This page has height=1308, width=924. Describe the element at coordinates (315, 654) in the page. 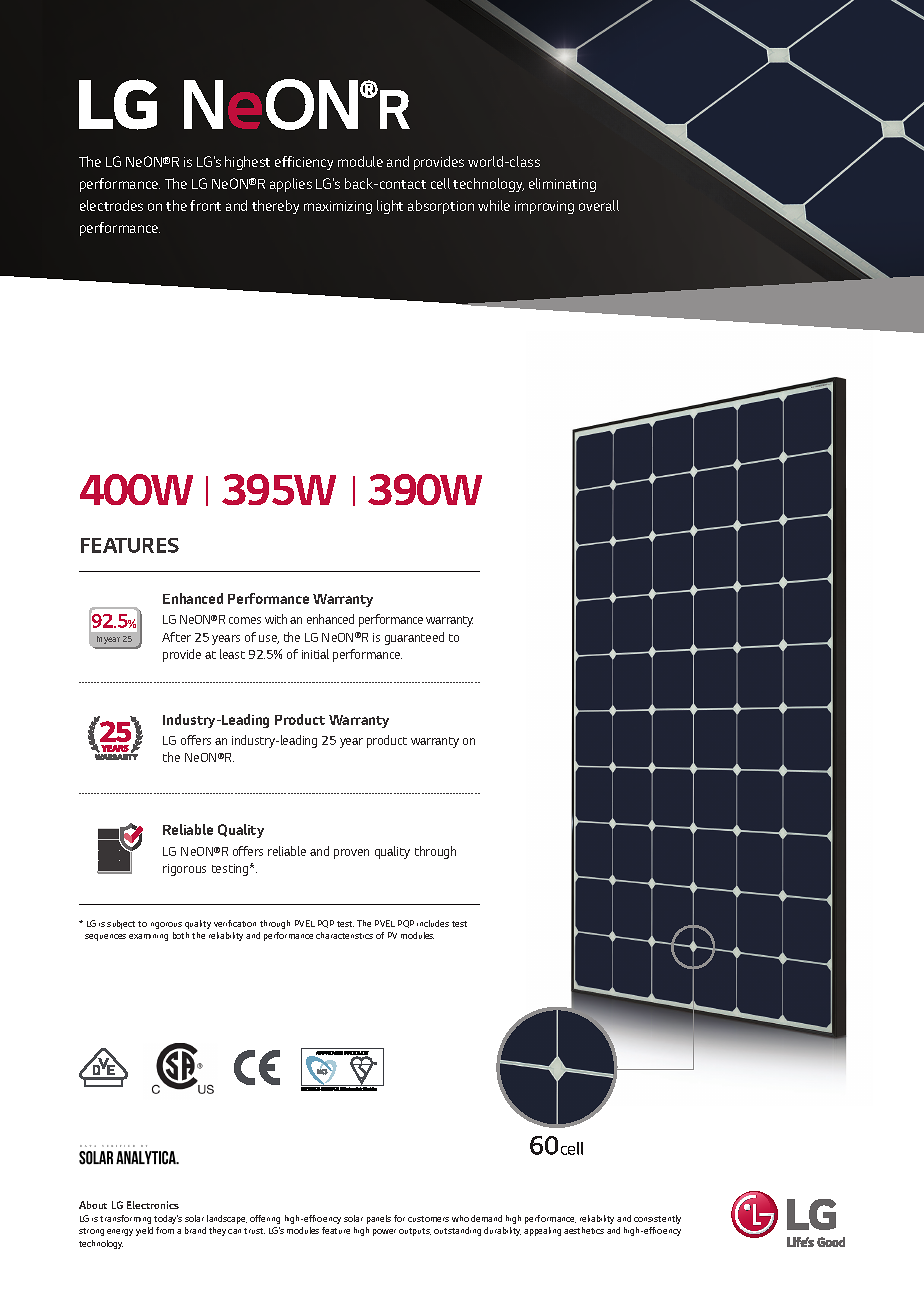

I see `initial` at that location.
